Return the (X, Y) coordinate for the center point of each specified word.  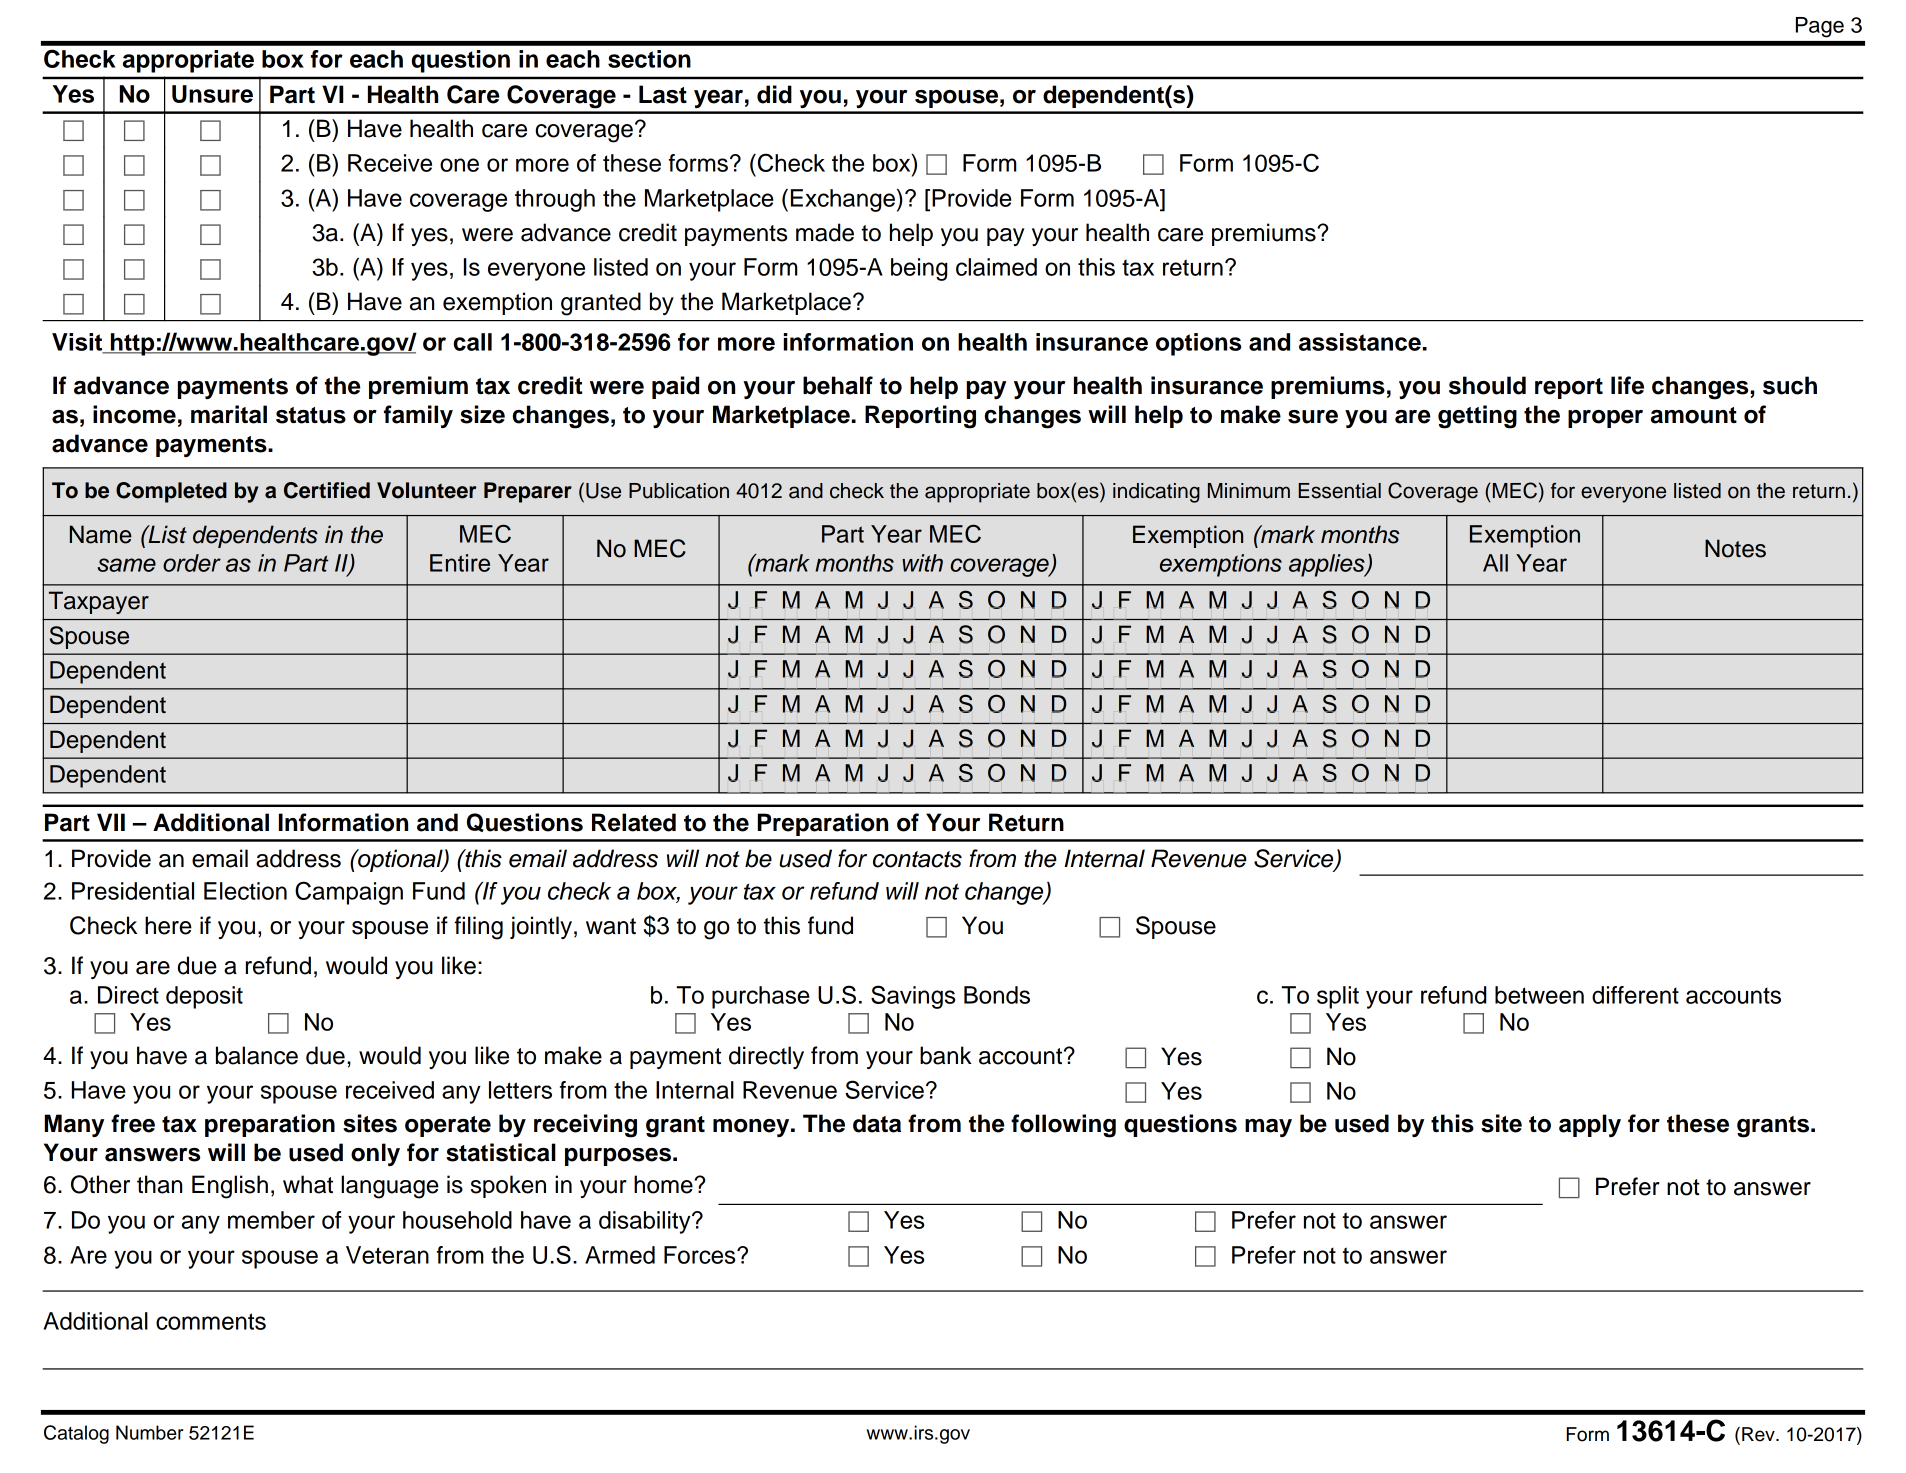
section (649, 59)
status (311, 415)
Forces (701, 1255)
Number (149, 1432)
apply (1590, 1125)
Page (1820, 27)
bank (946, 1055)
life (1627, 385)
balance (257, 1055)
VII (111, 822)
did (774, 94)
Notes (1735, 548)
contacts (917, 859)
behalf (838, 385)
